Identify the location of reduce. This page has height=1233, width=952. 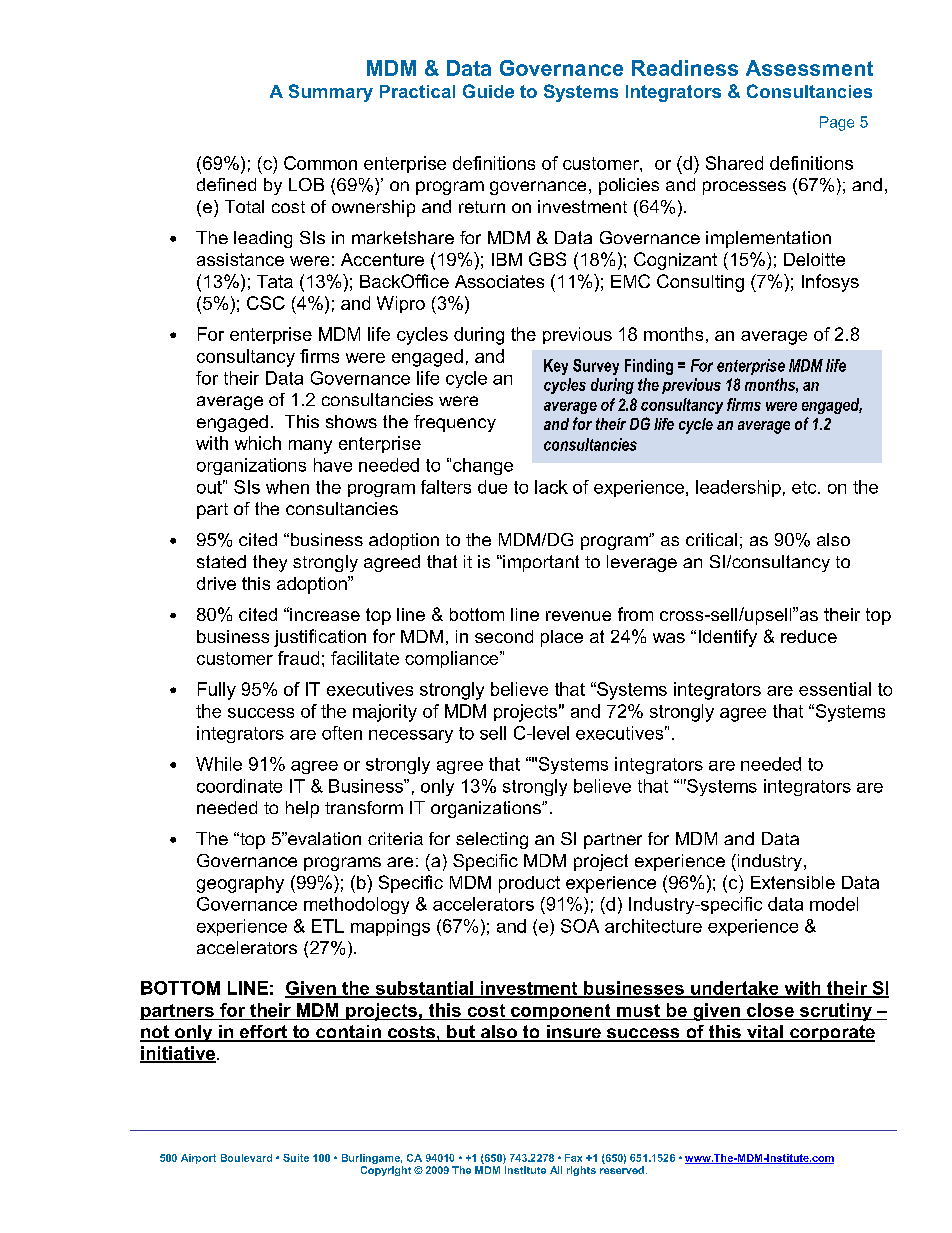
(809, 636).
